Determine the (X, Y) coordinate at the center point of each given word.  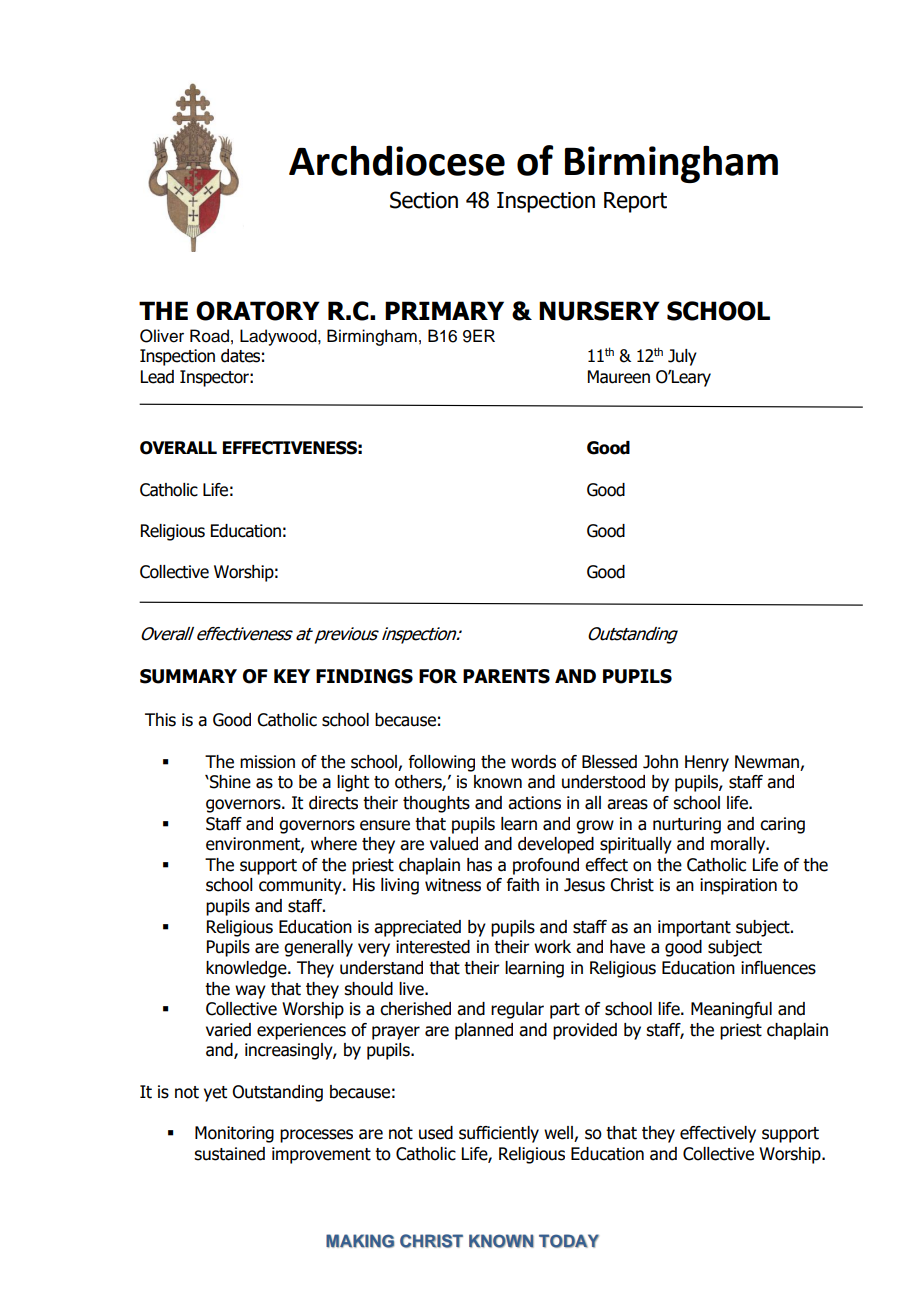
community (301, 886)
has (479, 865)
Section (424, 200)
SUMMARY (188, 676)
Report (635, 202)
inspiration (738, 886)
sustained (229, 1154)
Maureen (619, 377)
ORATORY (258, 311)
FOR (438, 676)
